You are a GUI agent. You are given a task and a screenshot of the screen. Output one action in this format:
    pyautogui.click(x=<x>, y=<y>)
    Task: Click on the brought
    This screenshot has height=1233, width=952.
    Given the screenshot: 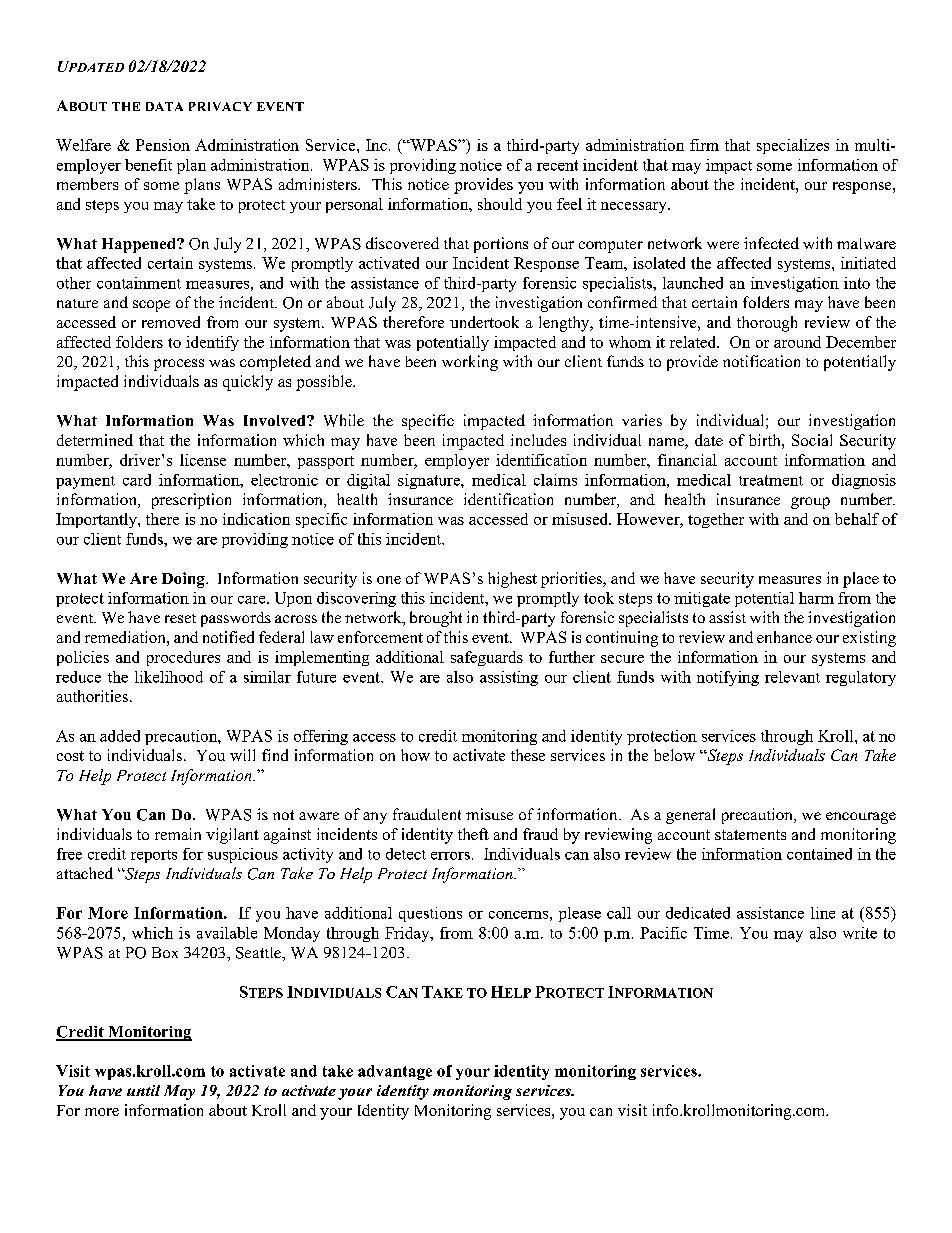 What is the action you would take?
    pyautogui.click(x=436, y=619)
